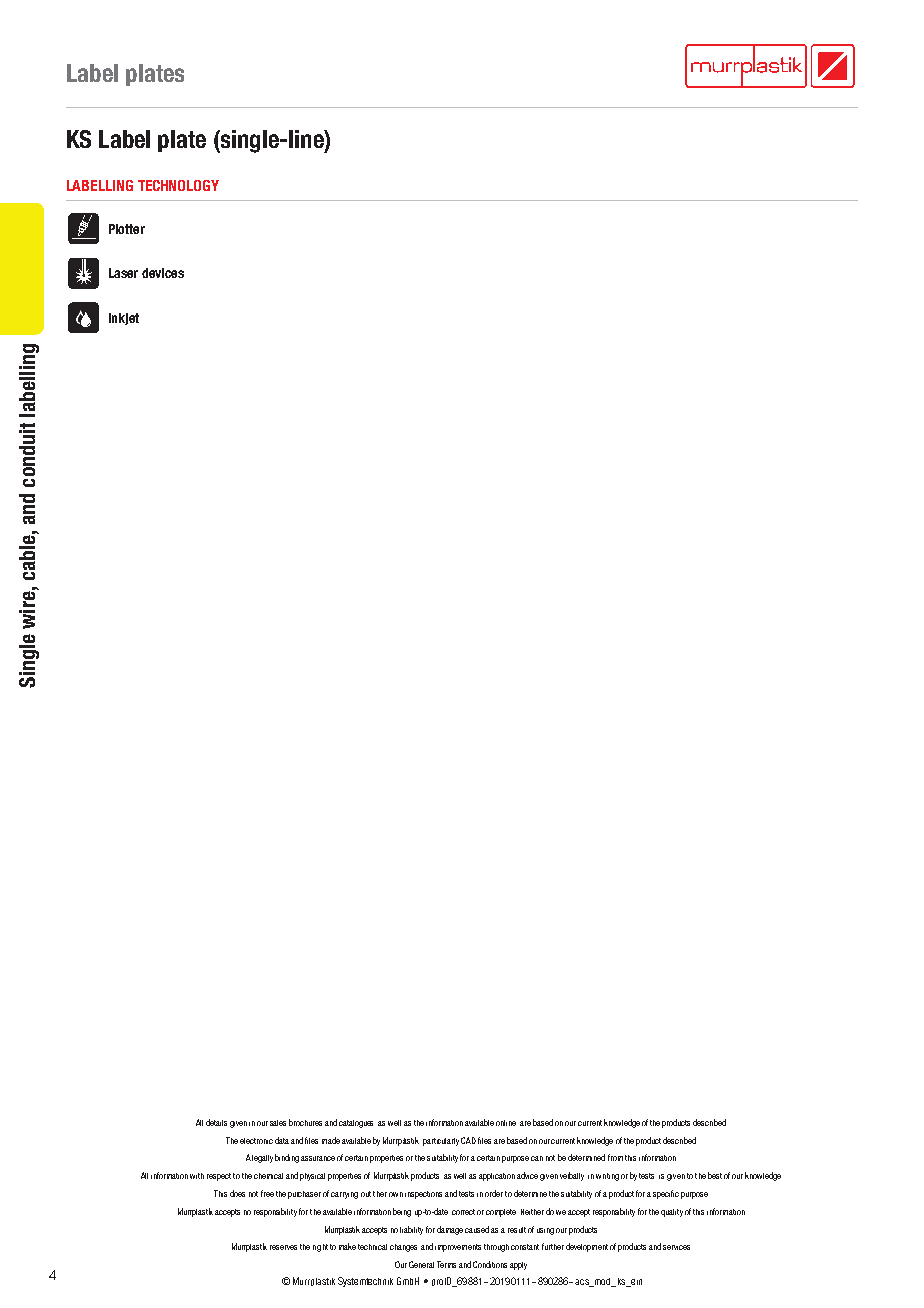  Describe the element at coordinates (403, 1248) in the page. I see `changes` at that location.
